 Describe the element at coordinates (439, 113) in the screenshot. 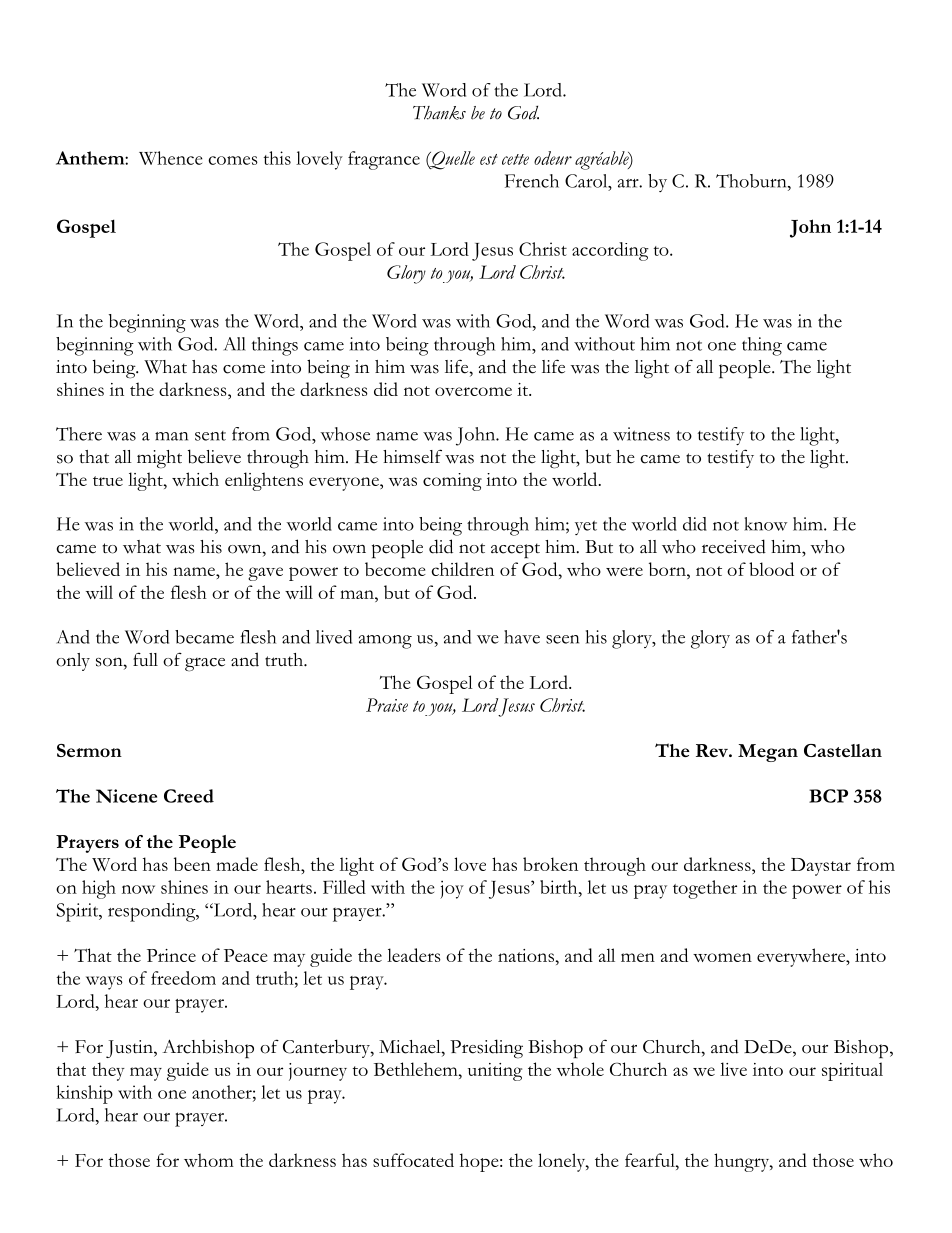

I see `Thanks` at that location.
